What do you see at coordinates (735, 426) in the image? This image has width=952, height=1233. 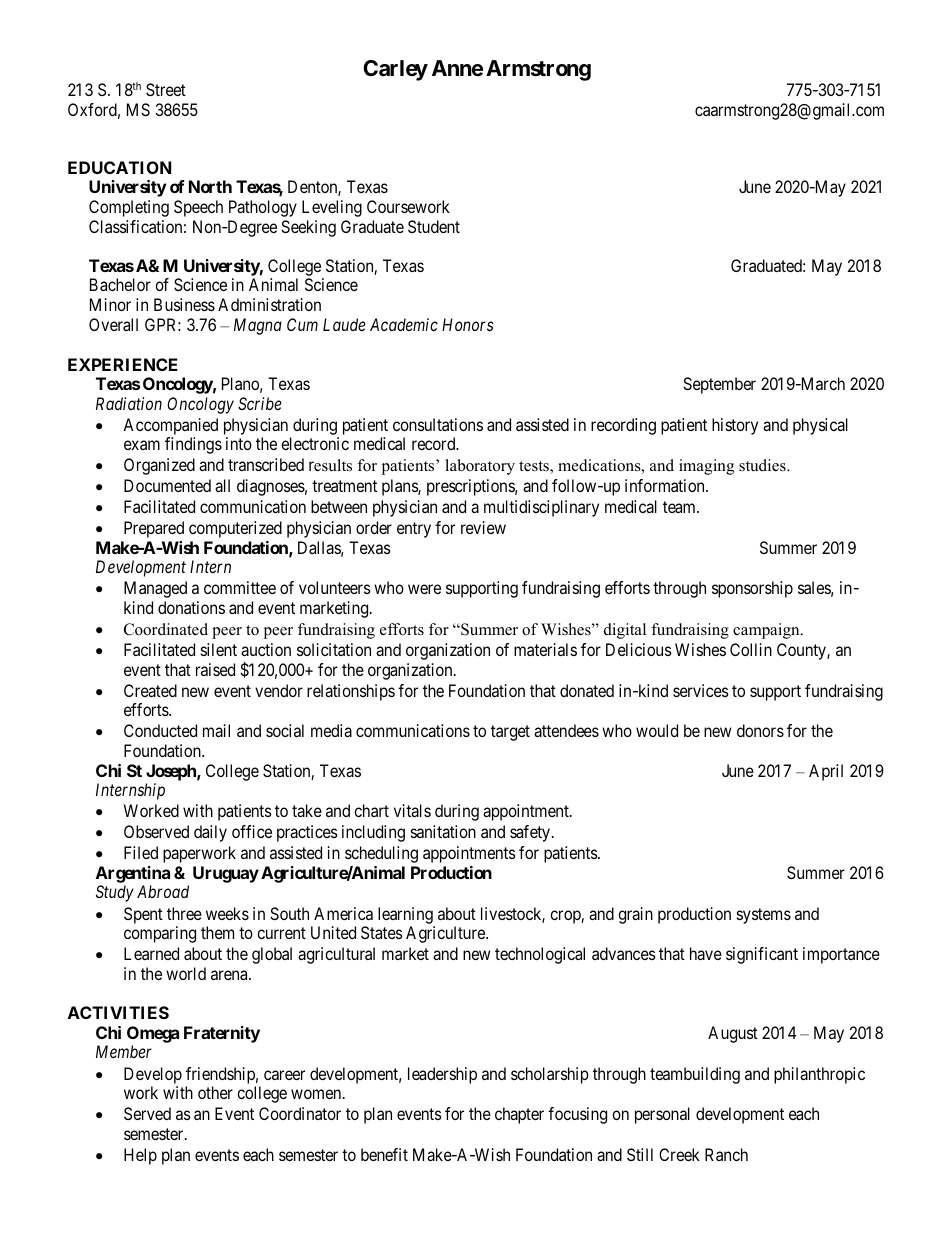 I see `history` at bounding box center [735, 426].
